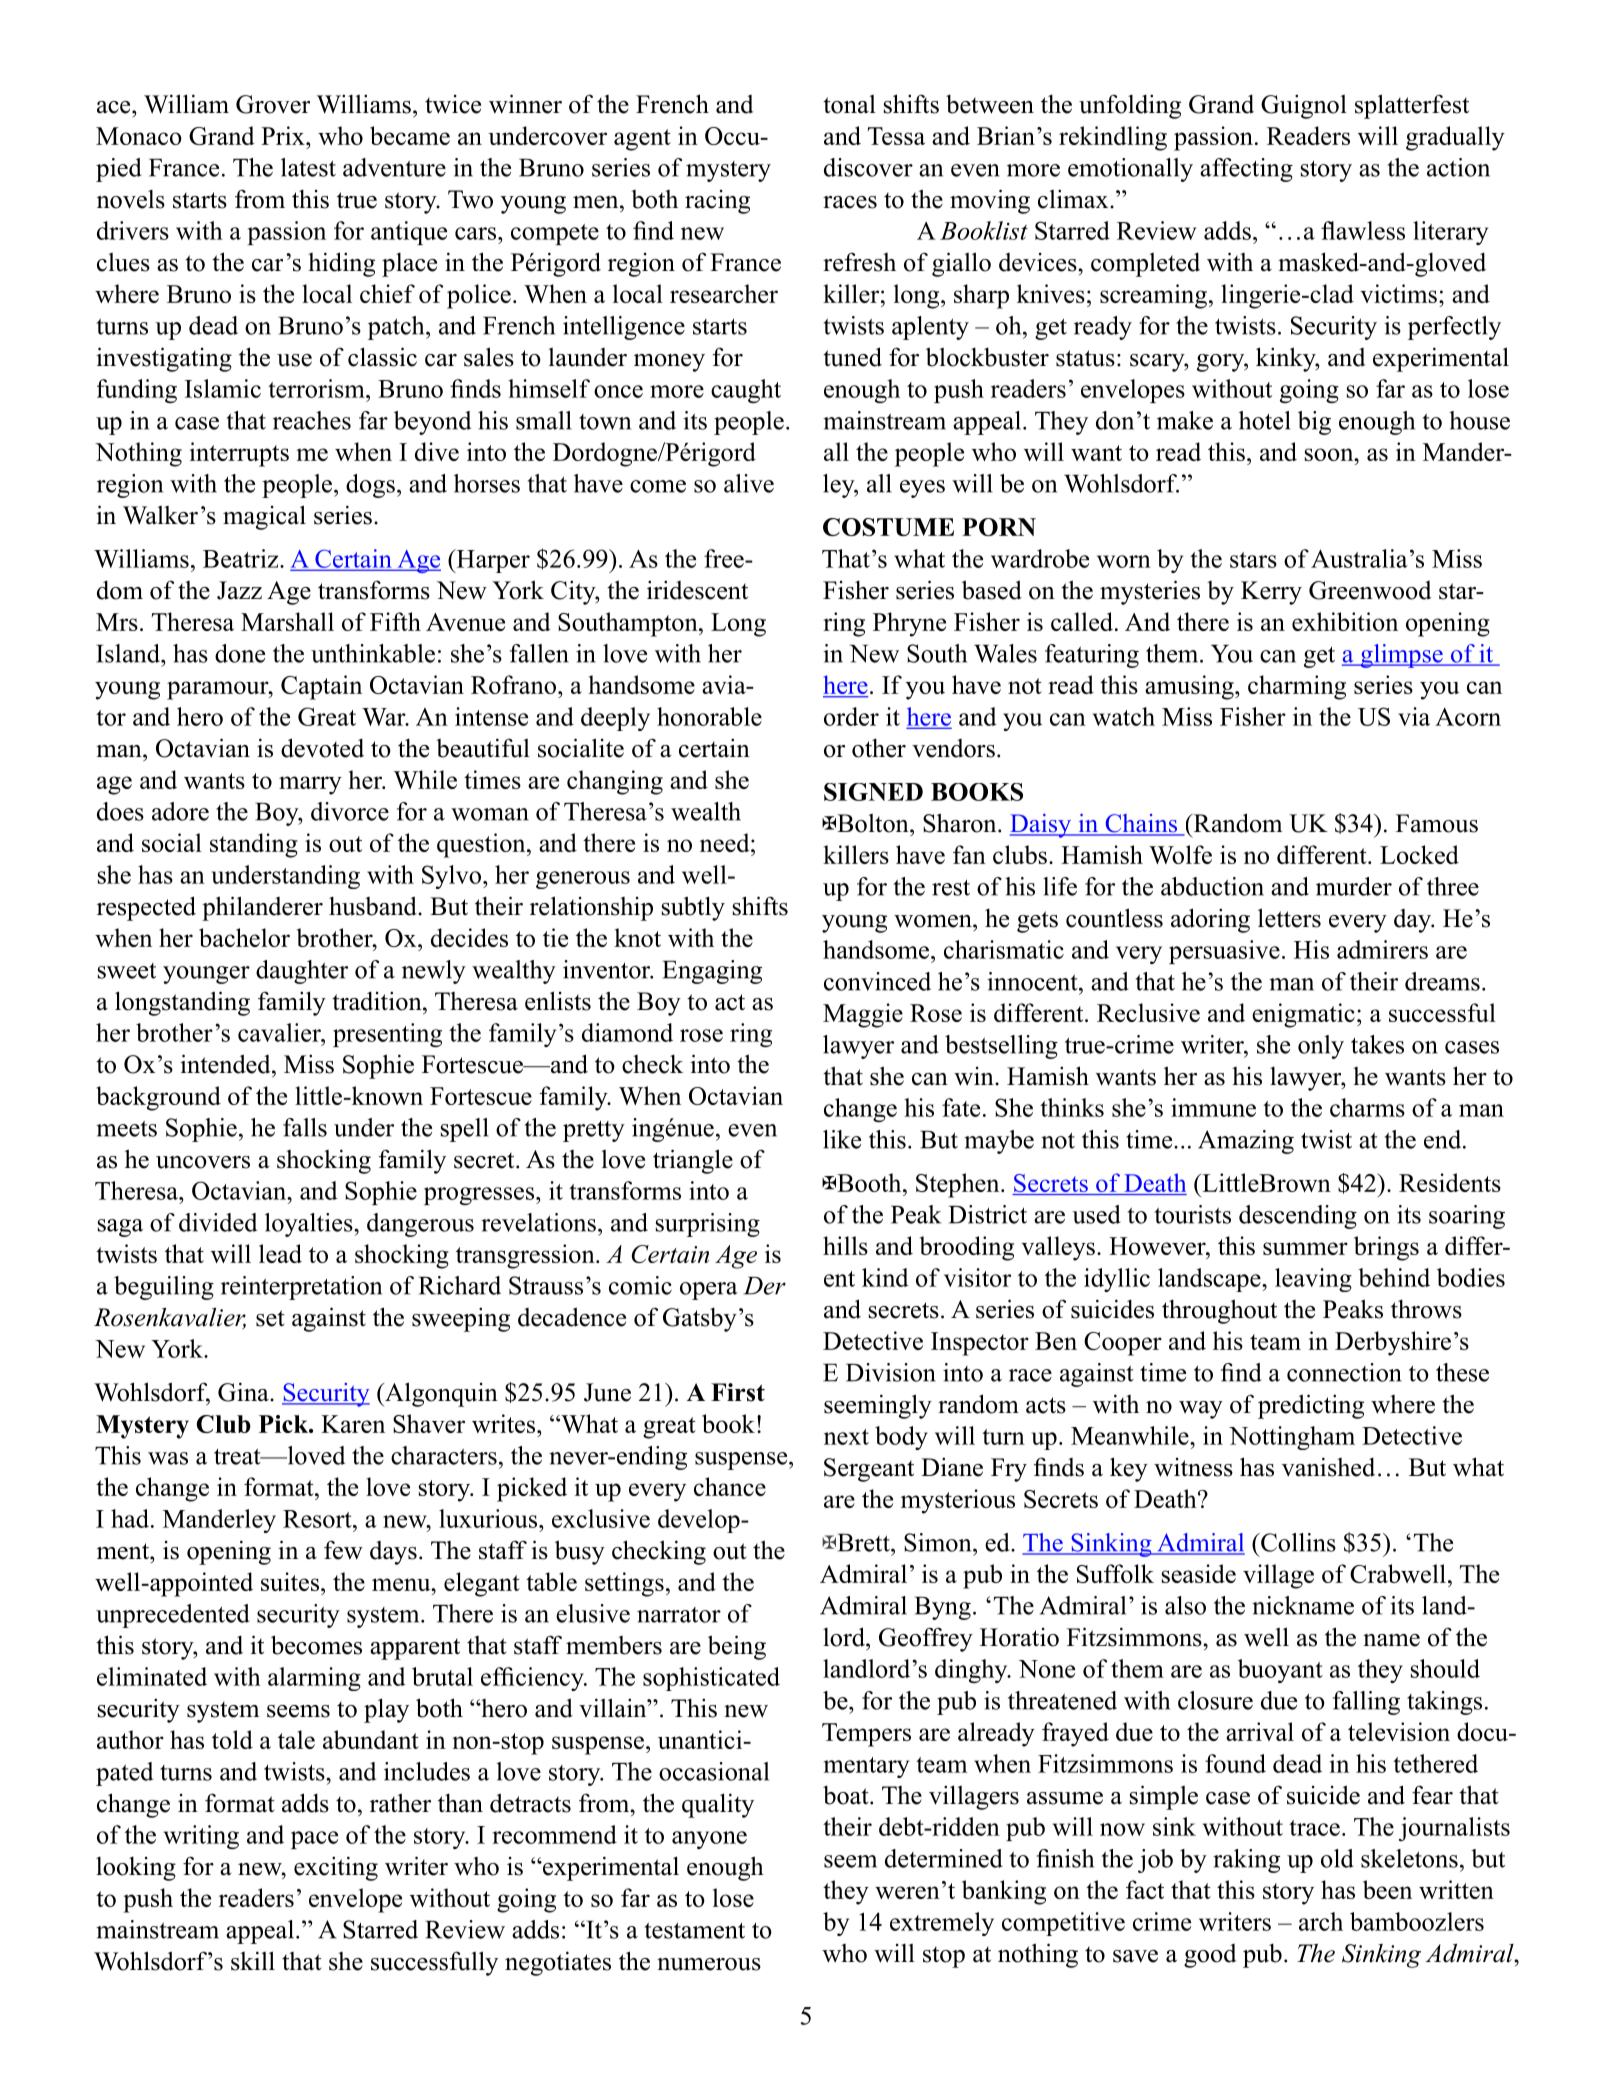 The image size is (1612, 2086). Describe the element at coordinates (1387, 1889) in the document. I see `been` at that location.
